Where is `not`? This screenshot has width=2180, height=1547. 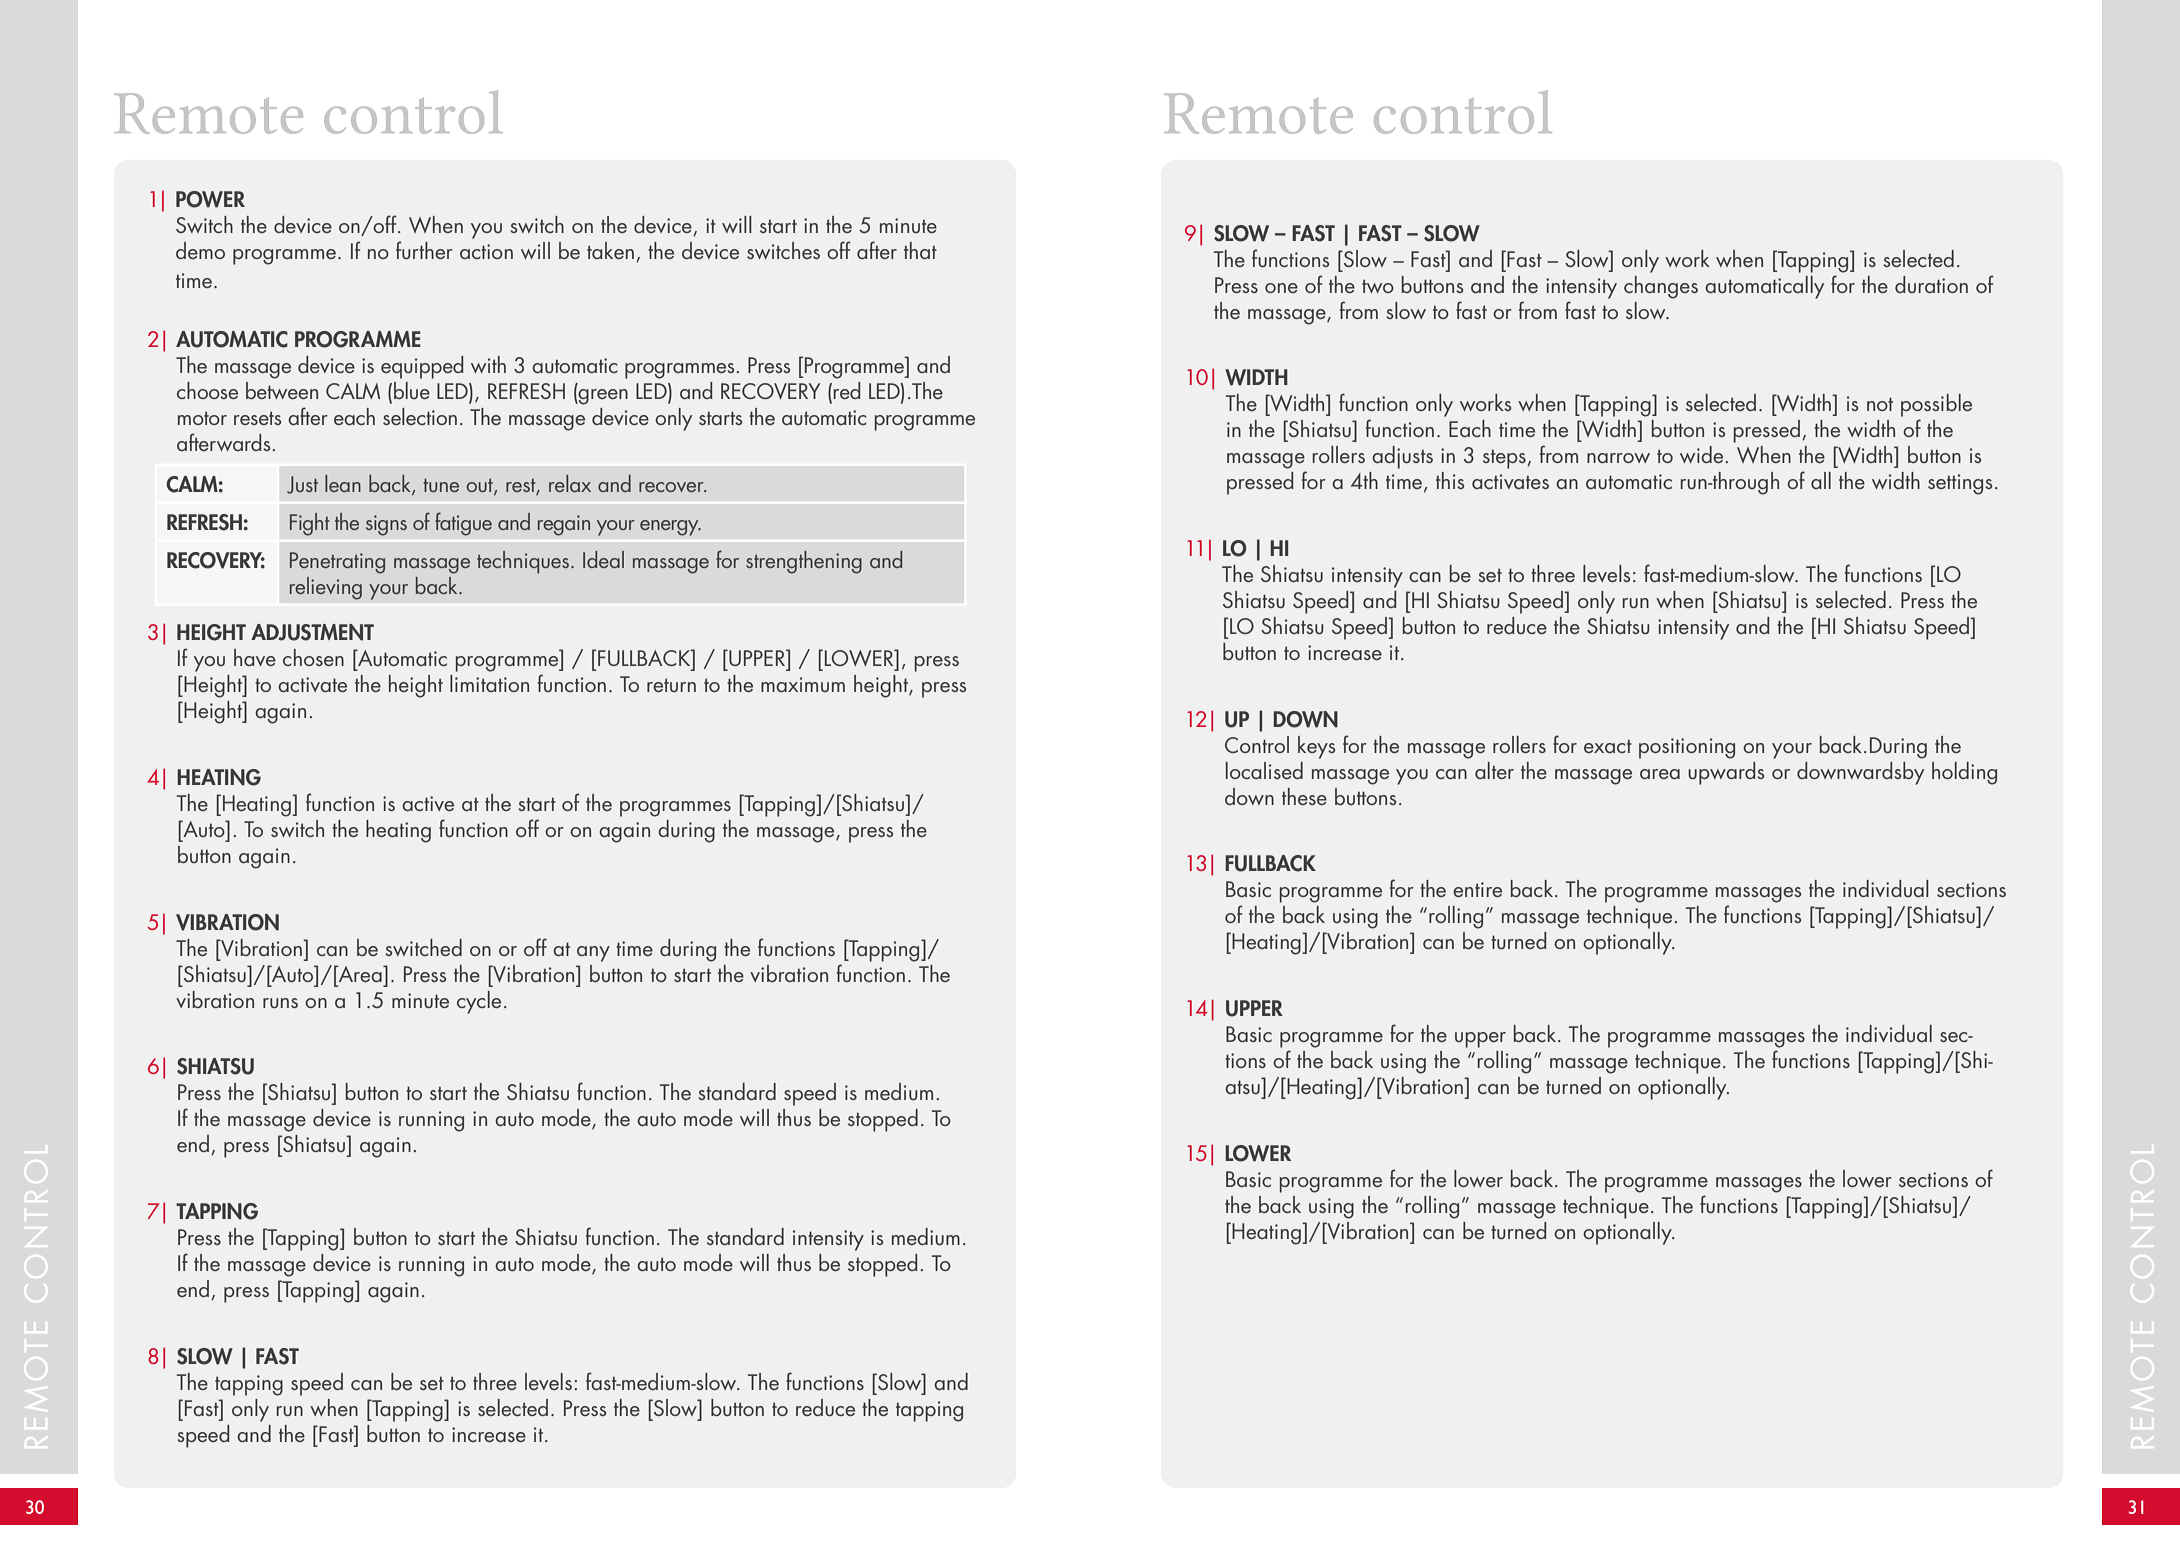
not is located at coordinates (1880, 404).
